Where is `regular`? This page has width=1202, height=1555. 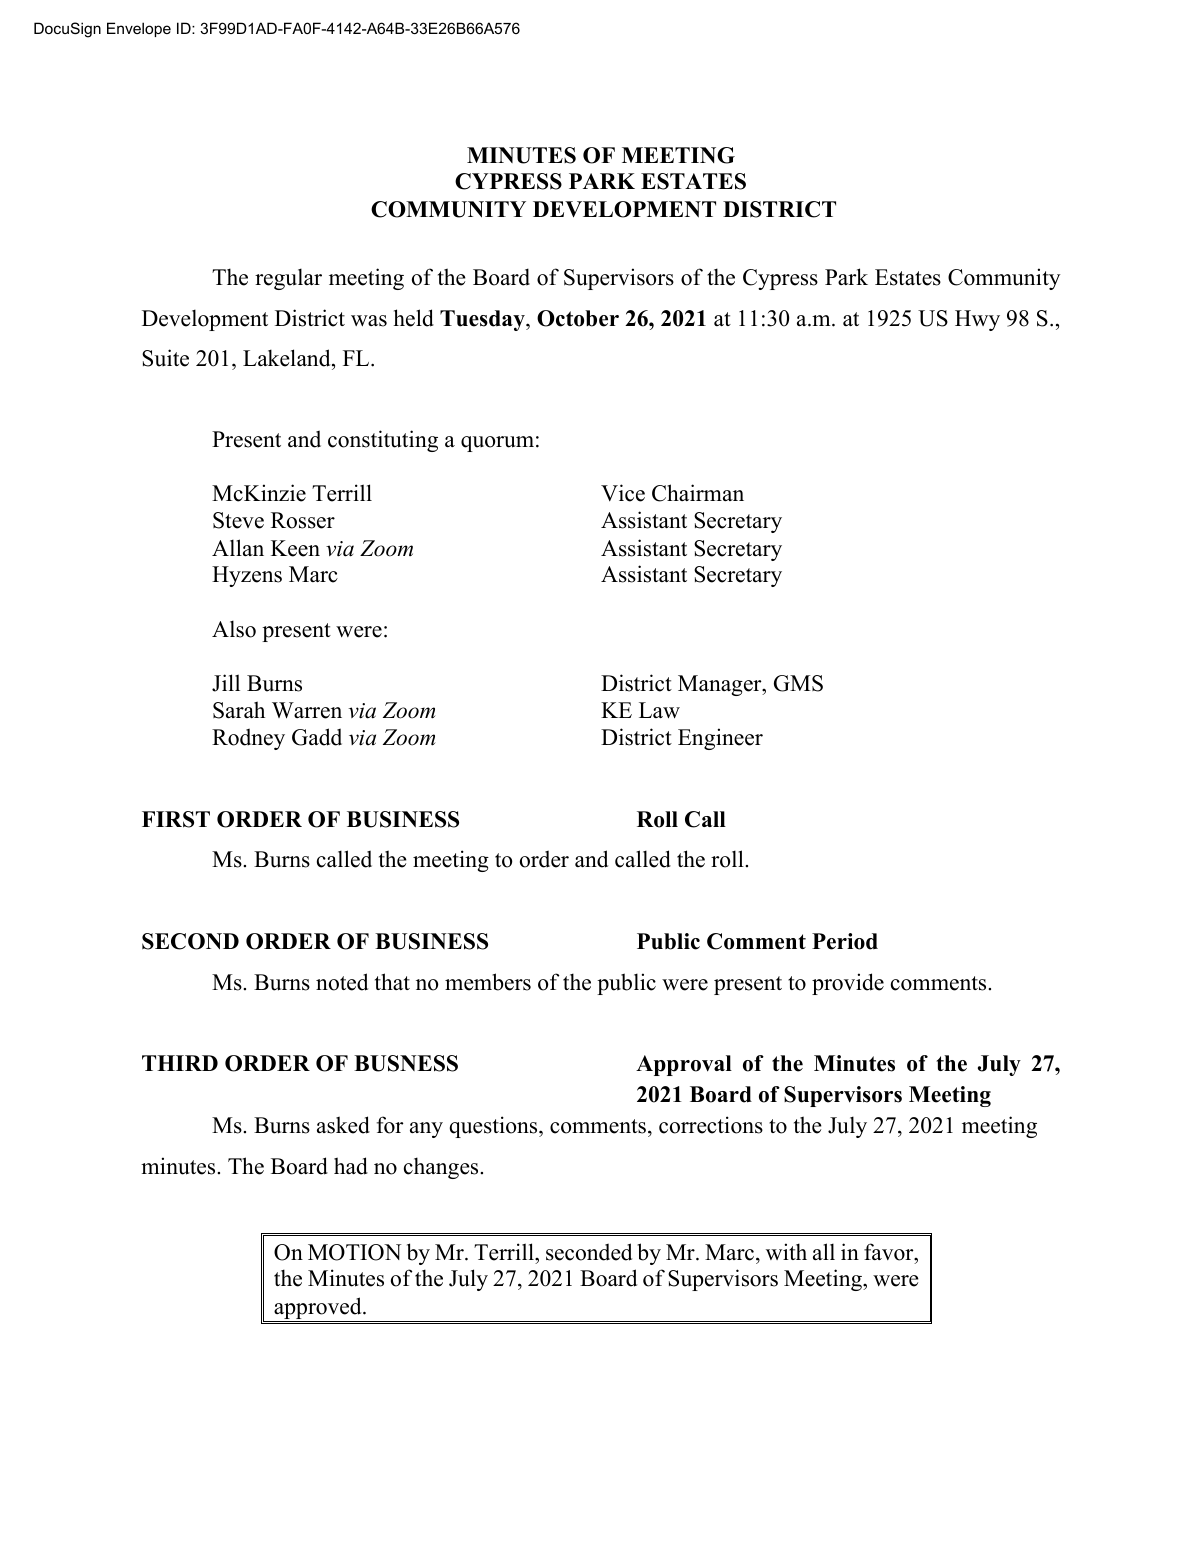 regular is located at coordinates (288, 279).
